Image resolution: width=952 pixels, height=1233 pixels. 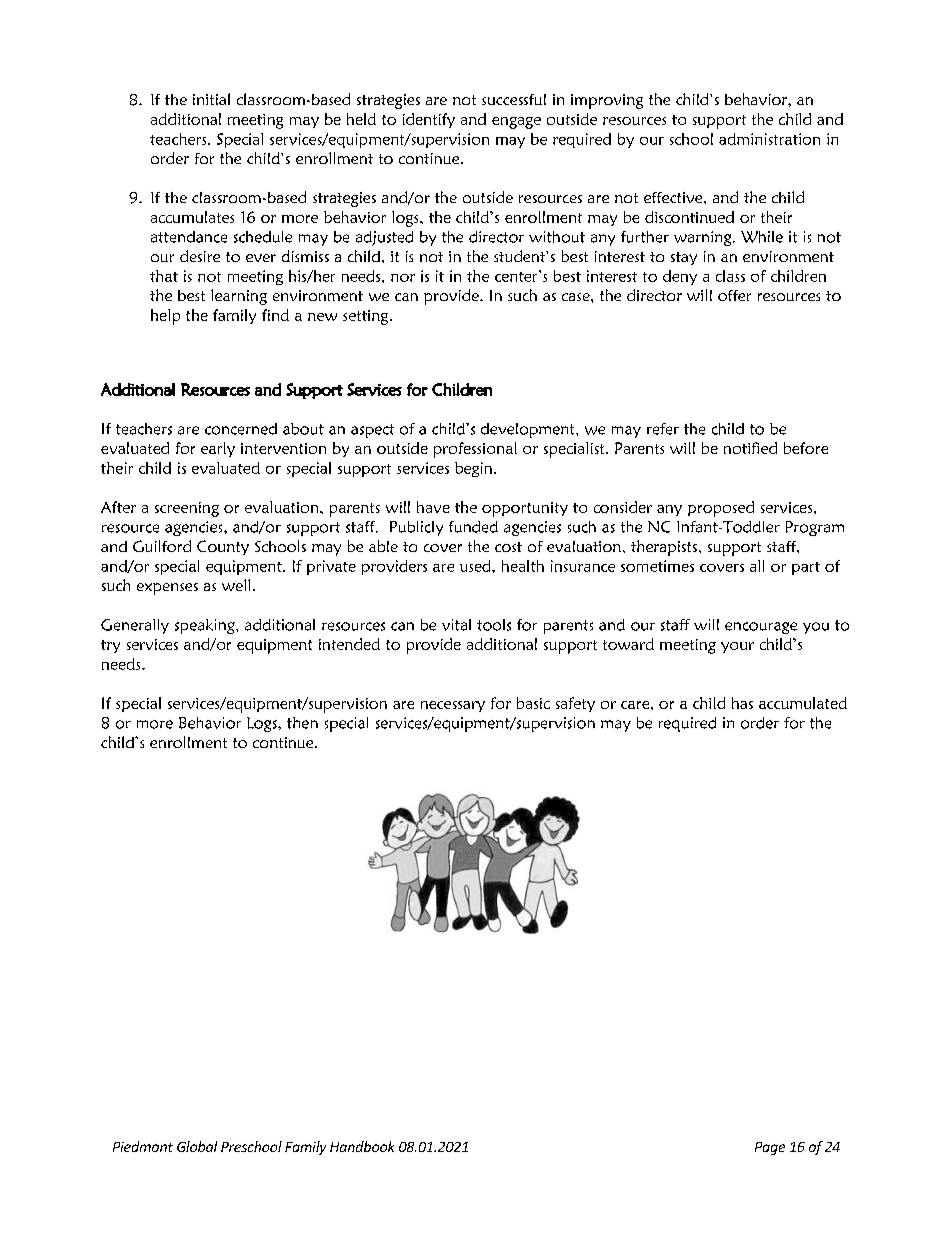 I want to click on refer, so click(x=663, y=429).
